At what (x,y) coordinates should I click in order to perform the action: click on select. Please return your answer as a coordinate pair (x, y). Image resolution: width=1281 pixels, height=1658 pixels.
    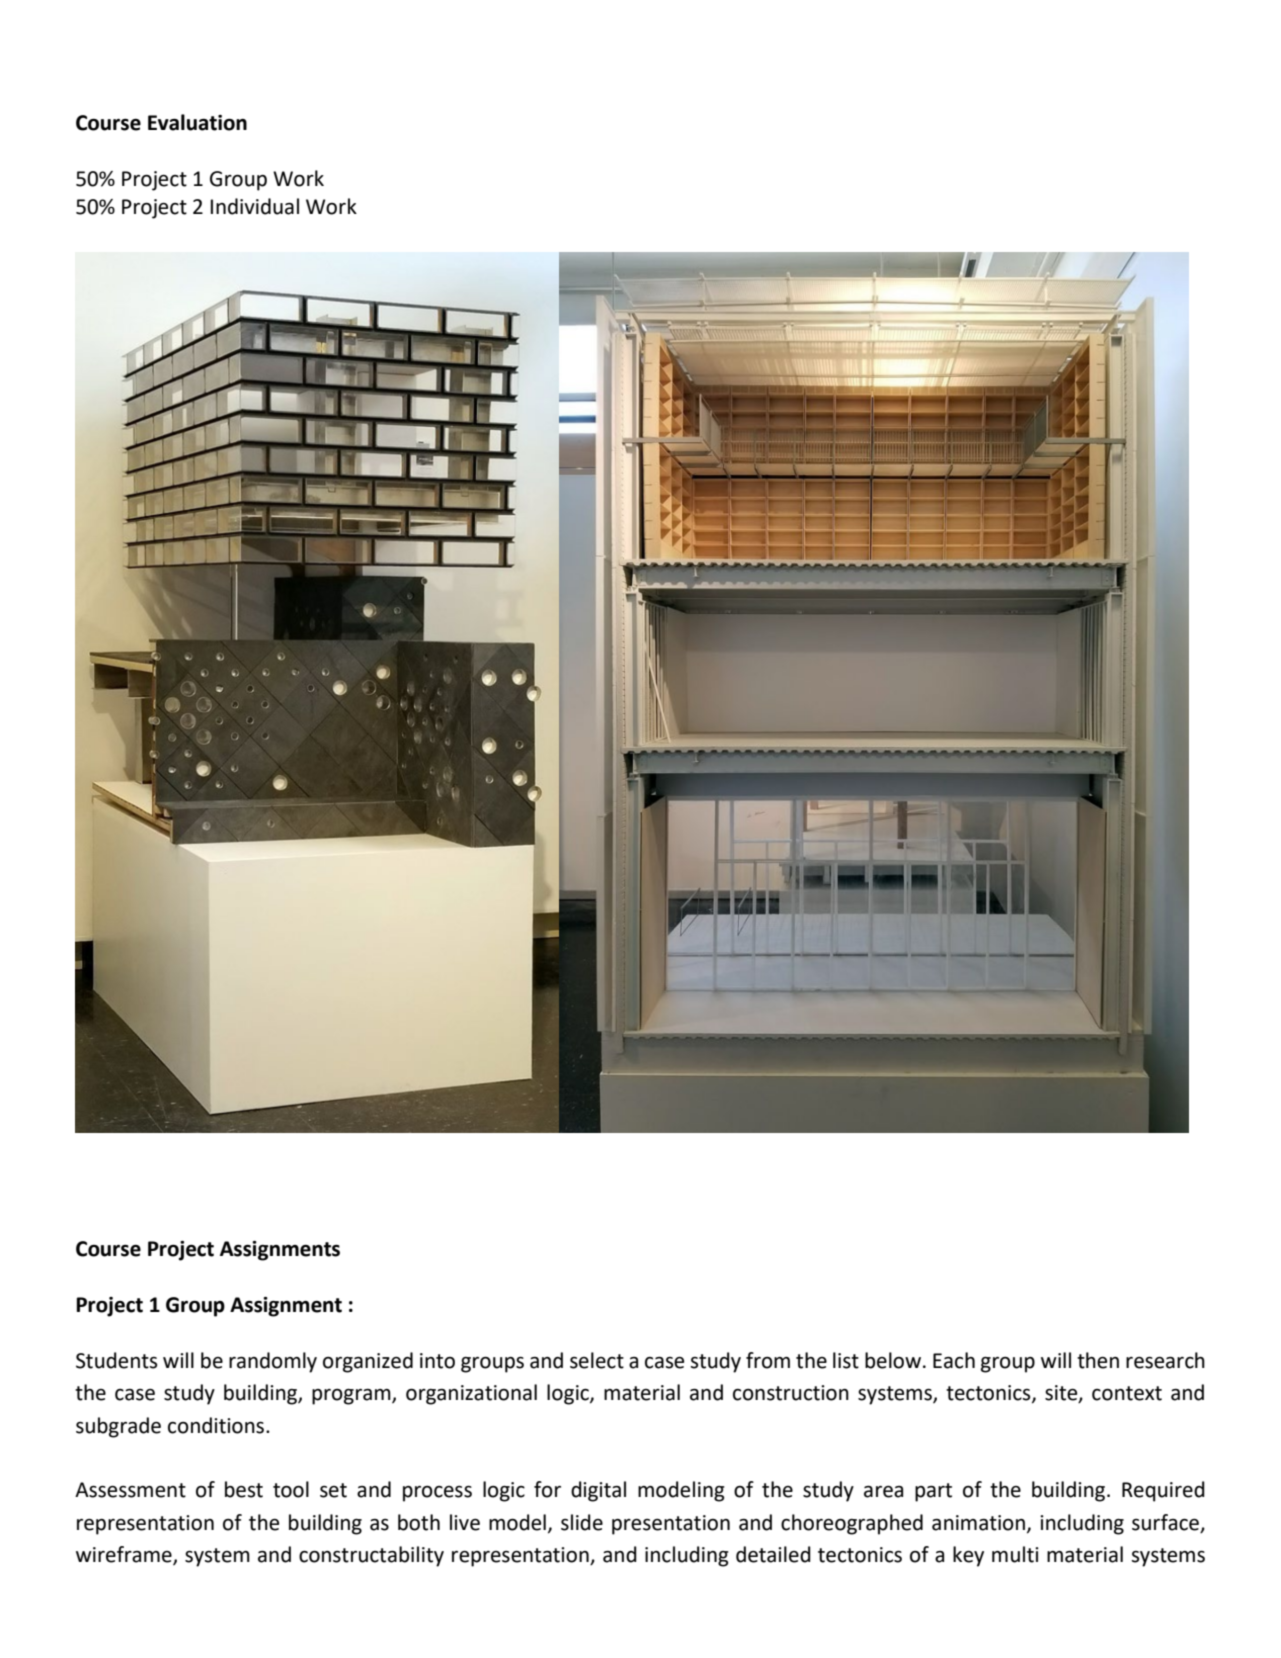
    Looking at the image, I should click on (597, 1360).
